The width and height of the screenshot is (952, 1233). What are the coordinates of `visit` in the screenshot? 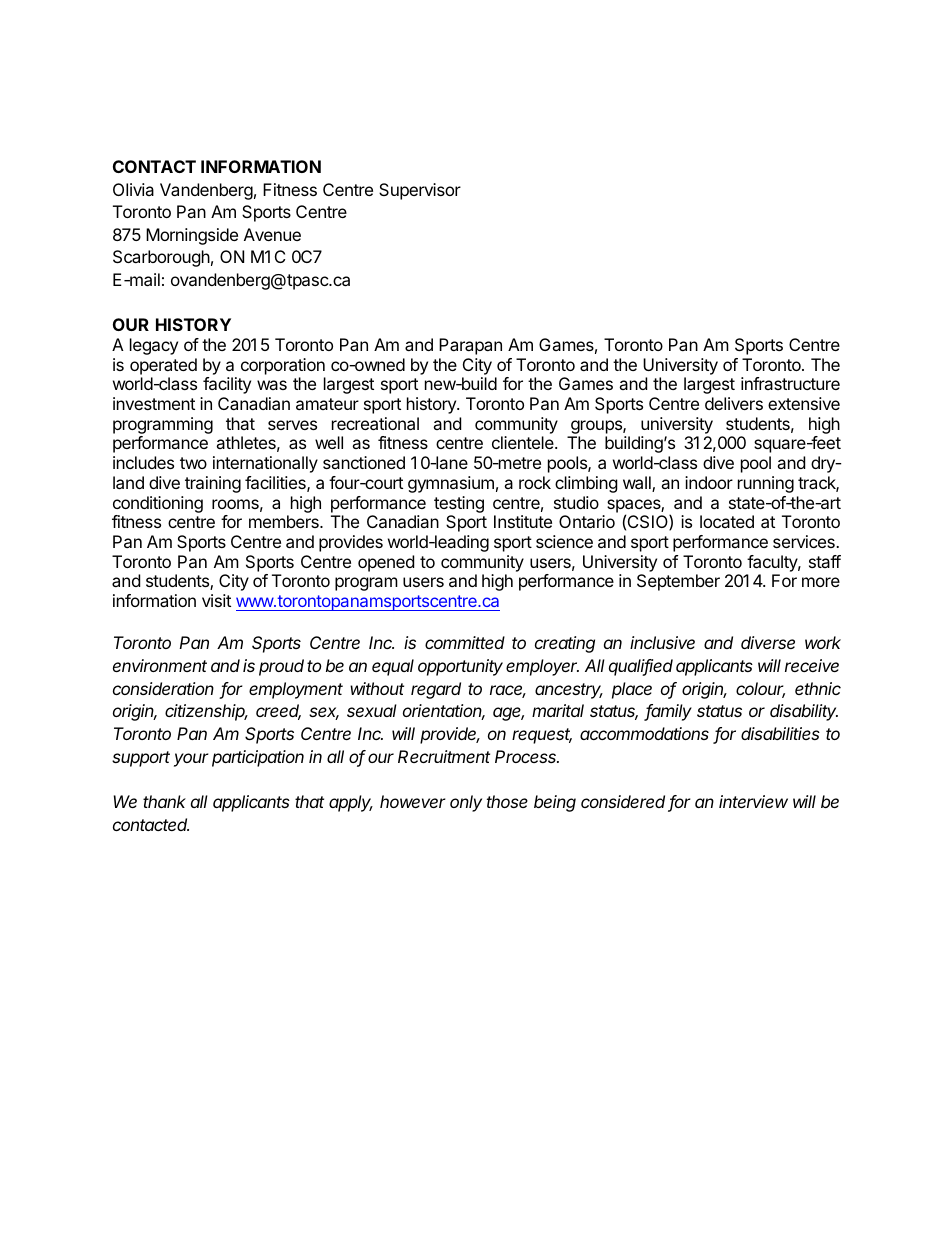 It's located at (216, 600).
